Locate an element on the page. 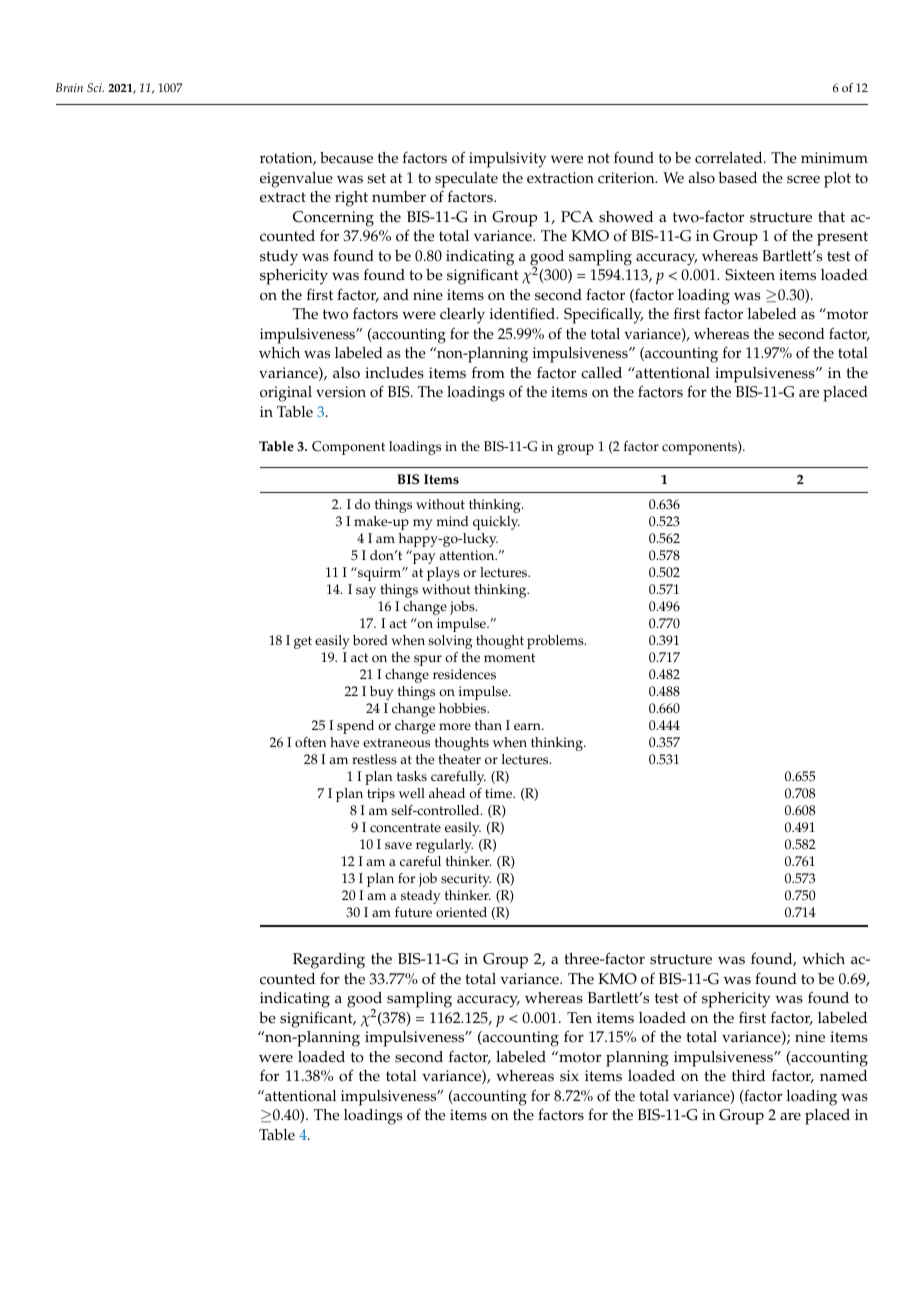 The width and height of the document is (924, 1308). correlated is located at coordinates (730, 158).
